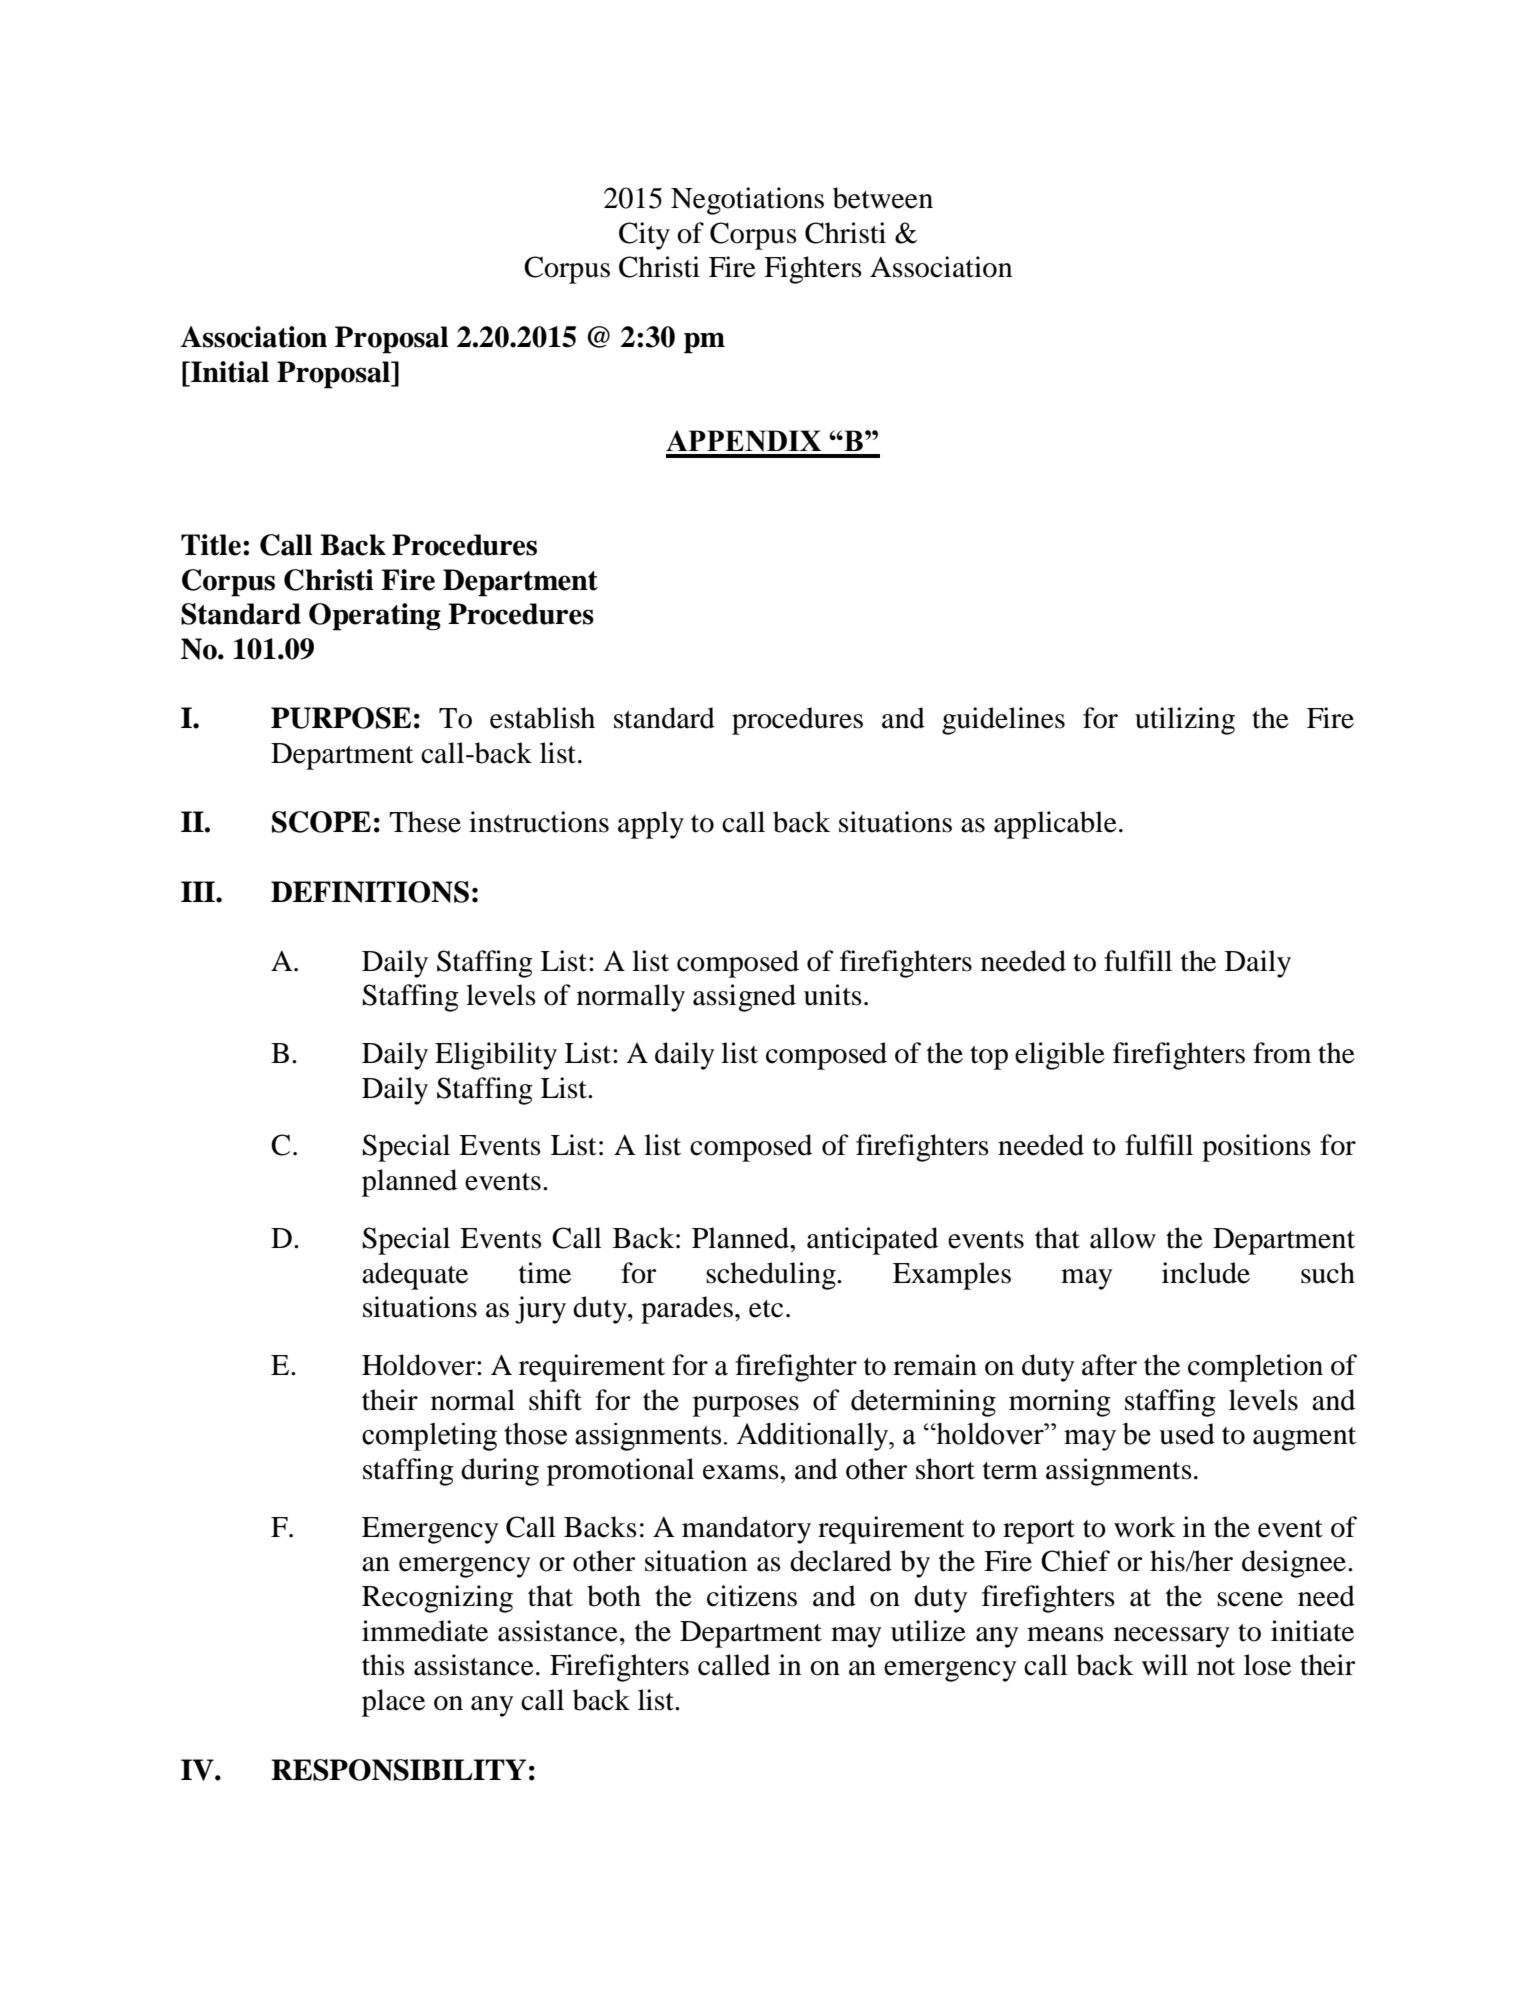 Image resolution: width=1537 pixels, height=1989 pixels. Describe the element at coordinates (1055, 825) in the image. I see `applicable` at that location.
